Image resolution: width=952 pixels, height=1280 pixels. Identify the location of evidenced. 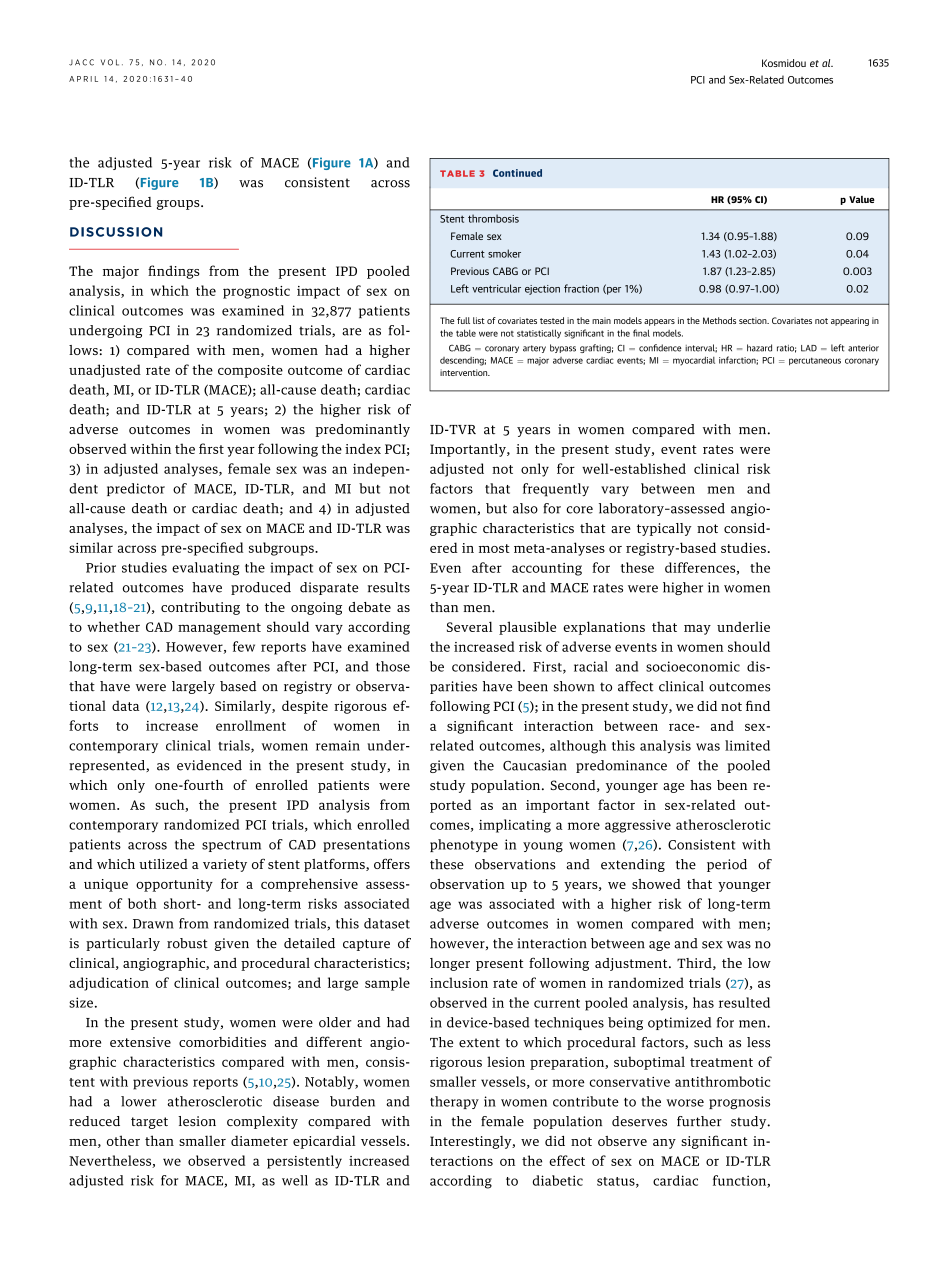
(209, 765).
